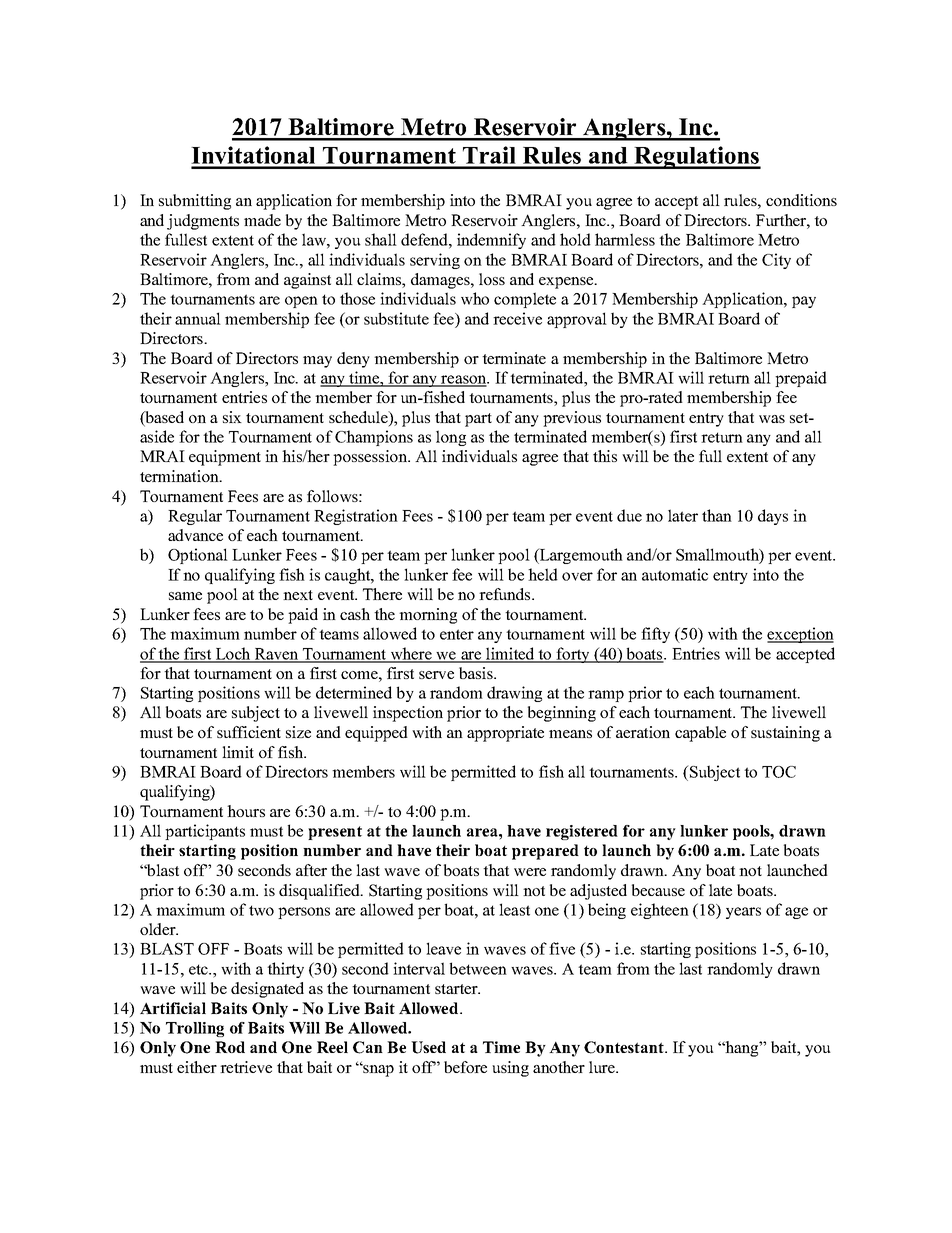  What do you see at coordinates (232, 417) in the page?
I see `six` at bounding box center [232, 417].
